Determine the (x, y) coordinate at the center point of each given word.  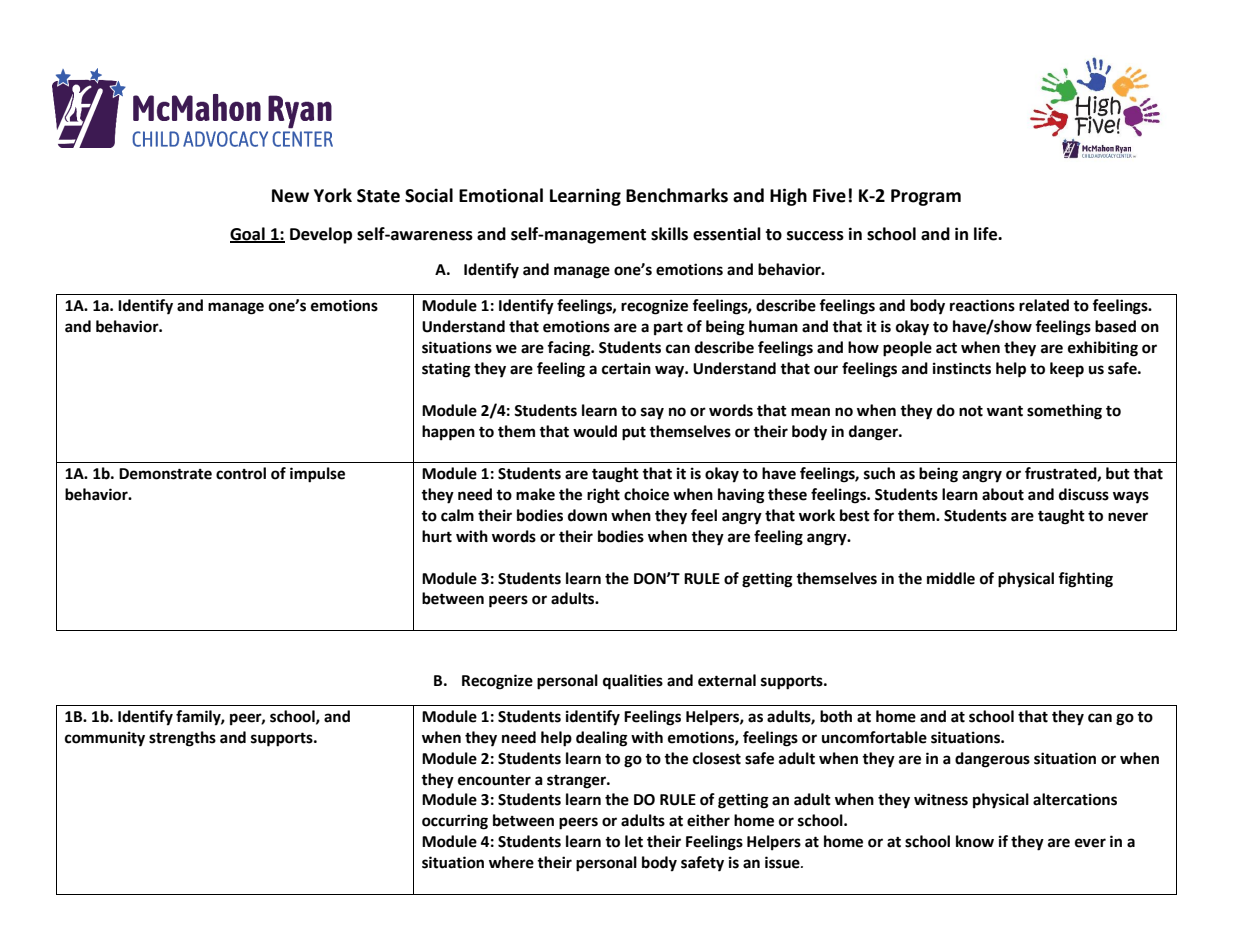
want (1005, 411)
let (634, 841)
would (595, 431)
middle (951, 578)
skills (669, 234)
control (241, 473)
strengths (182, 739)
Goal (248, 234)
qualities (633, 682)
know (975, 841)
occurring (455, 822)
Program (926, 197)
